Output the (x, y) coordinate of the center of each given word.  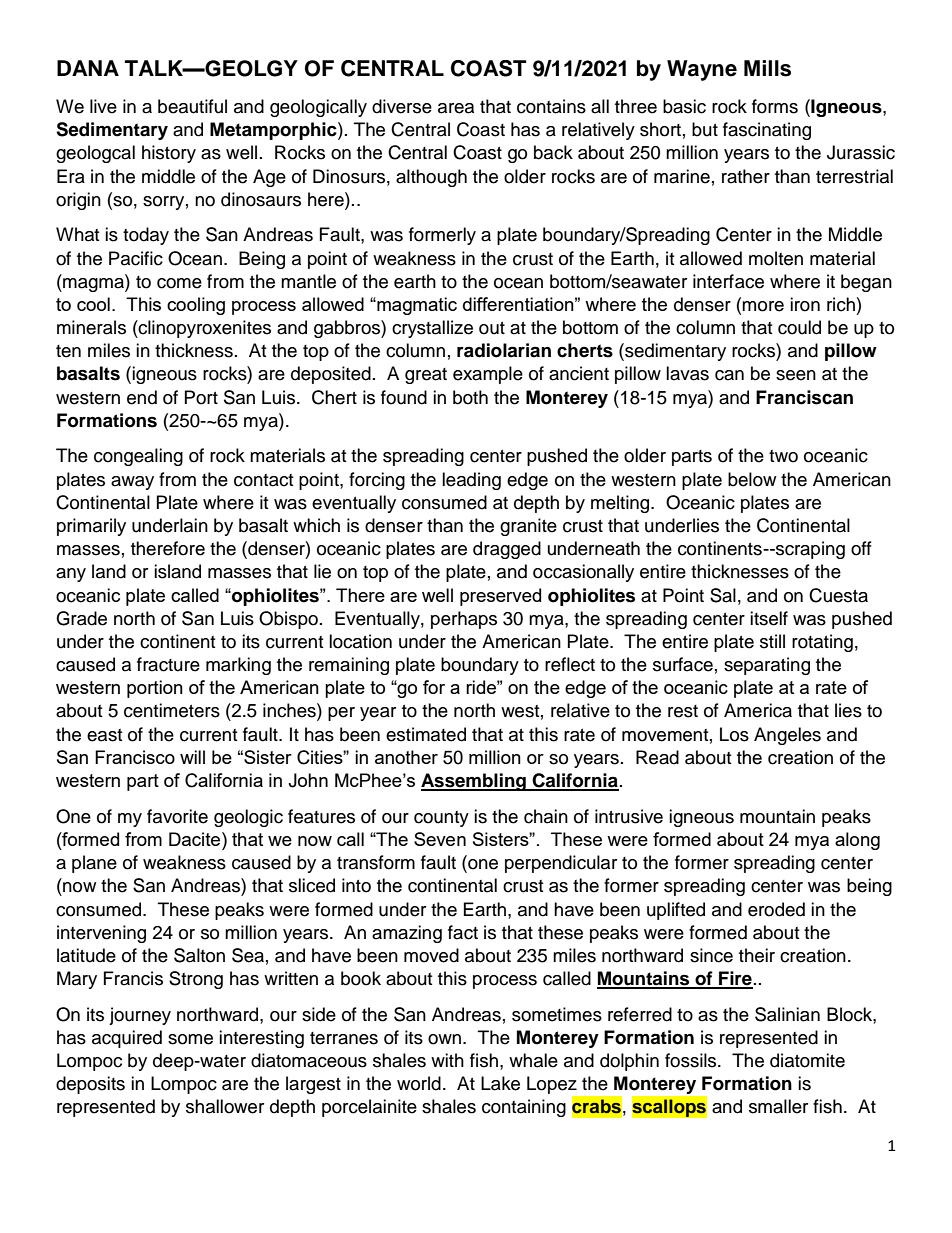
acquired (127, 1039)
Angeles (787, 736)
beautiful (192, 106)
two (783, 456)
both (470, 397)
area (456, 108)
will (192, 757)
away (132, 483)
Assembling (474, 782)
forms (775, 106)
